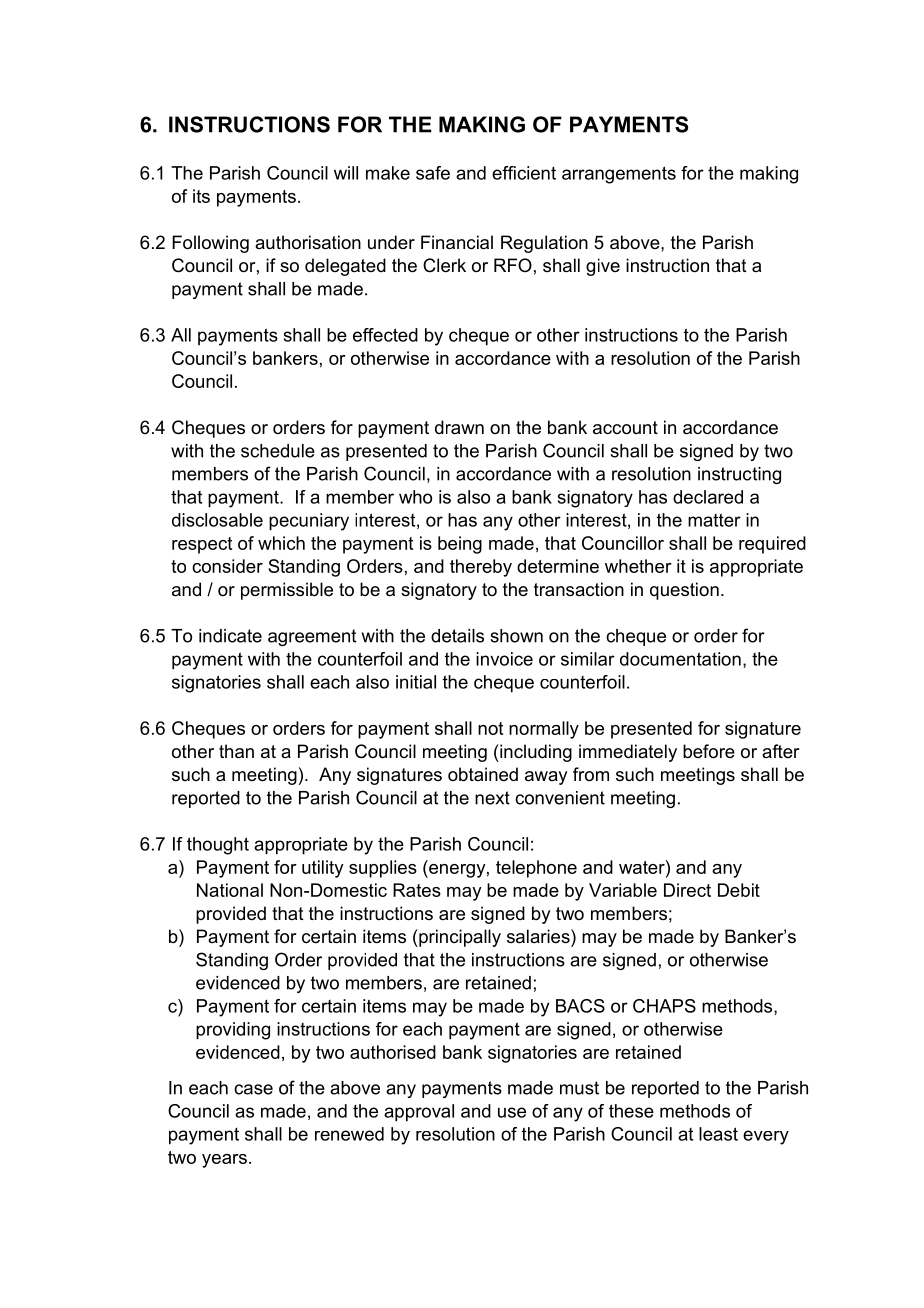 This page has width=924, height=1308. Describe the element at coordinates (619, 175) in the page. I see `arrangements` at that location.
